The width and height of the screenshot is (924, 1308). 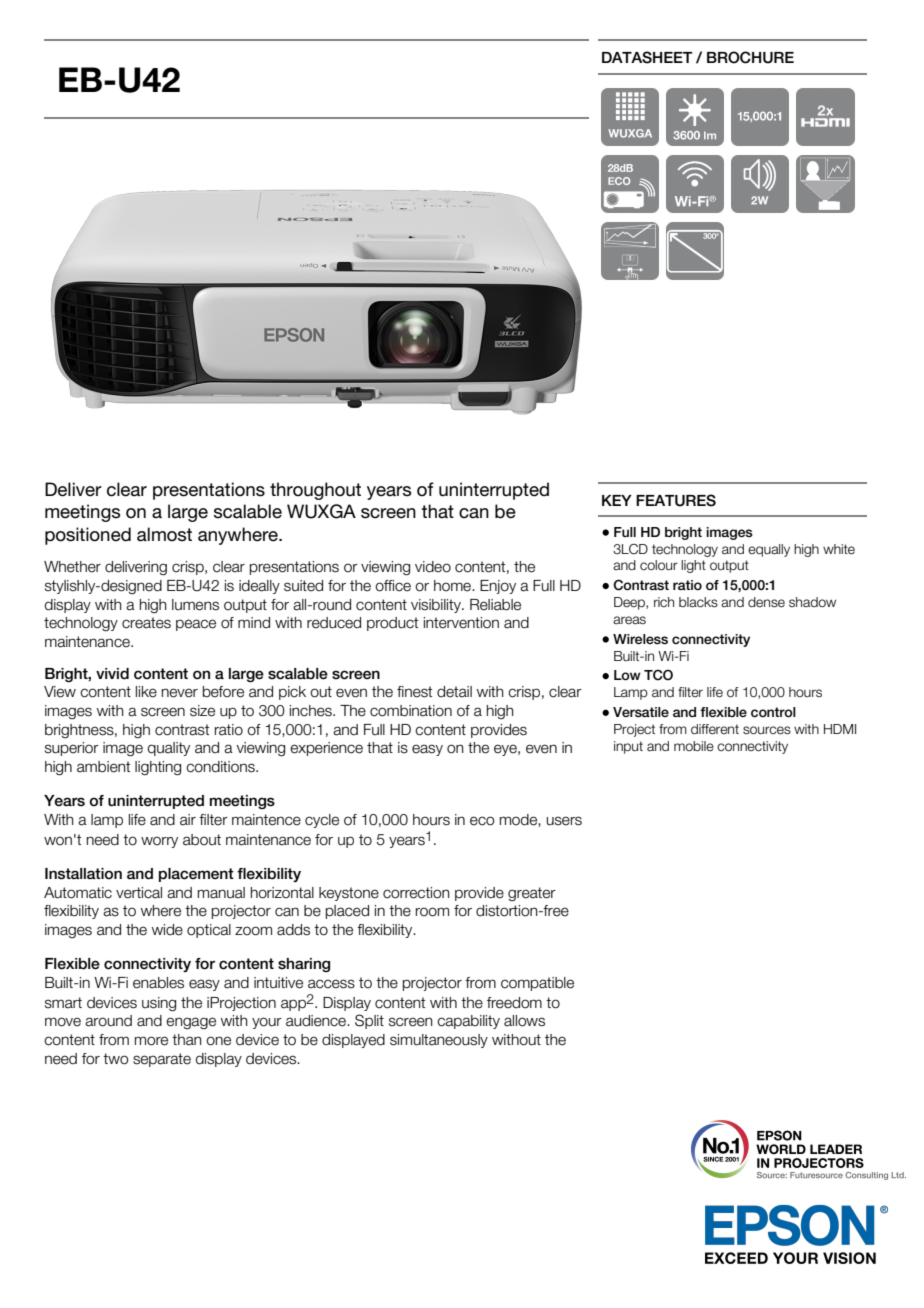 I want to click on DATASHEET, so click(x=647, y=57).
